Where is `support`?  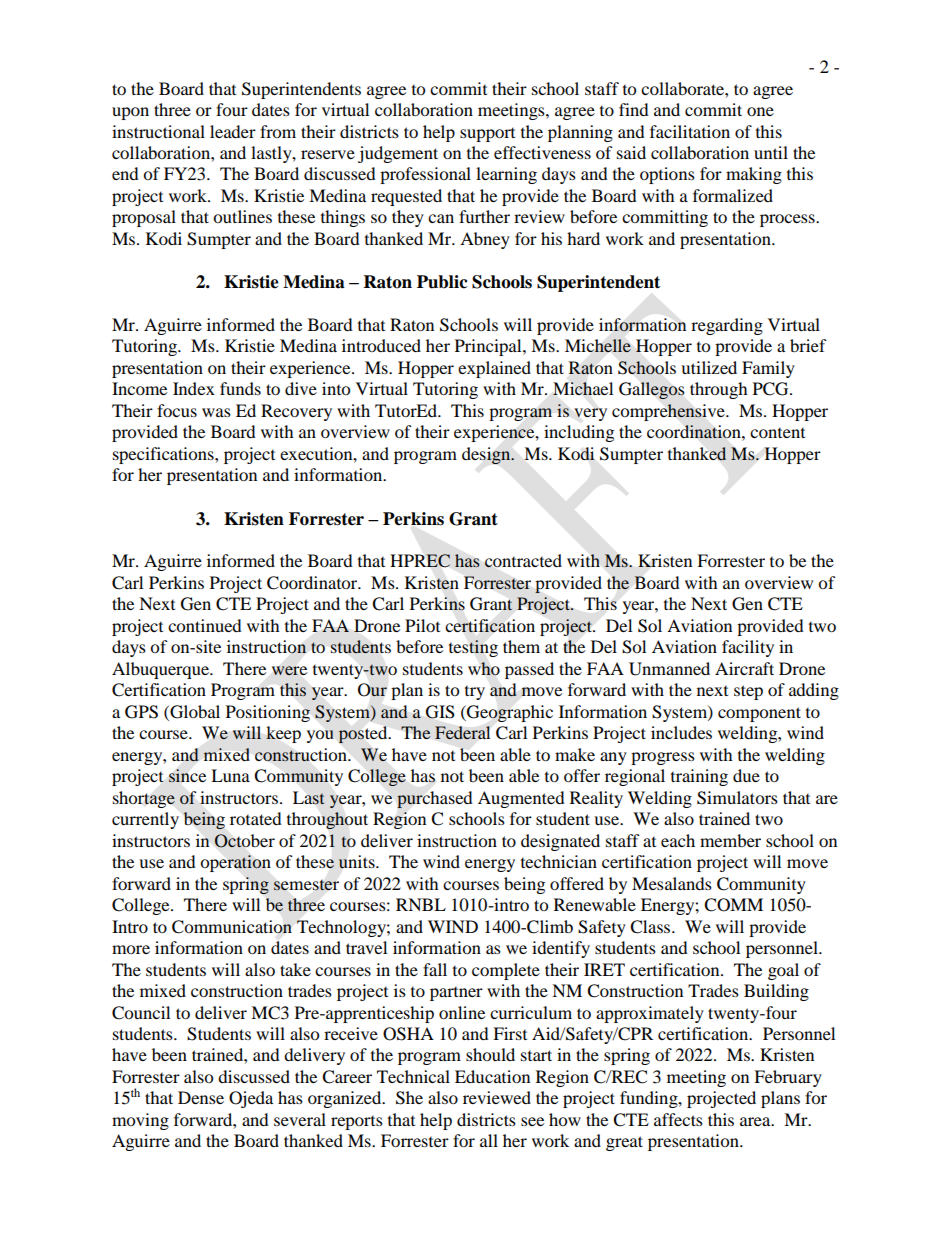
support is located at coordinates (487, 135).
